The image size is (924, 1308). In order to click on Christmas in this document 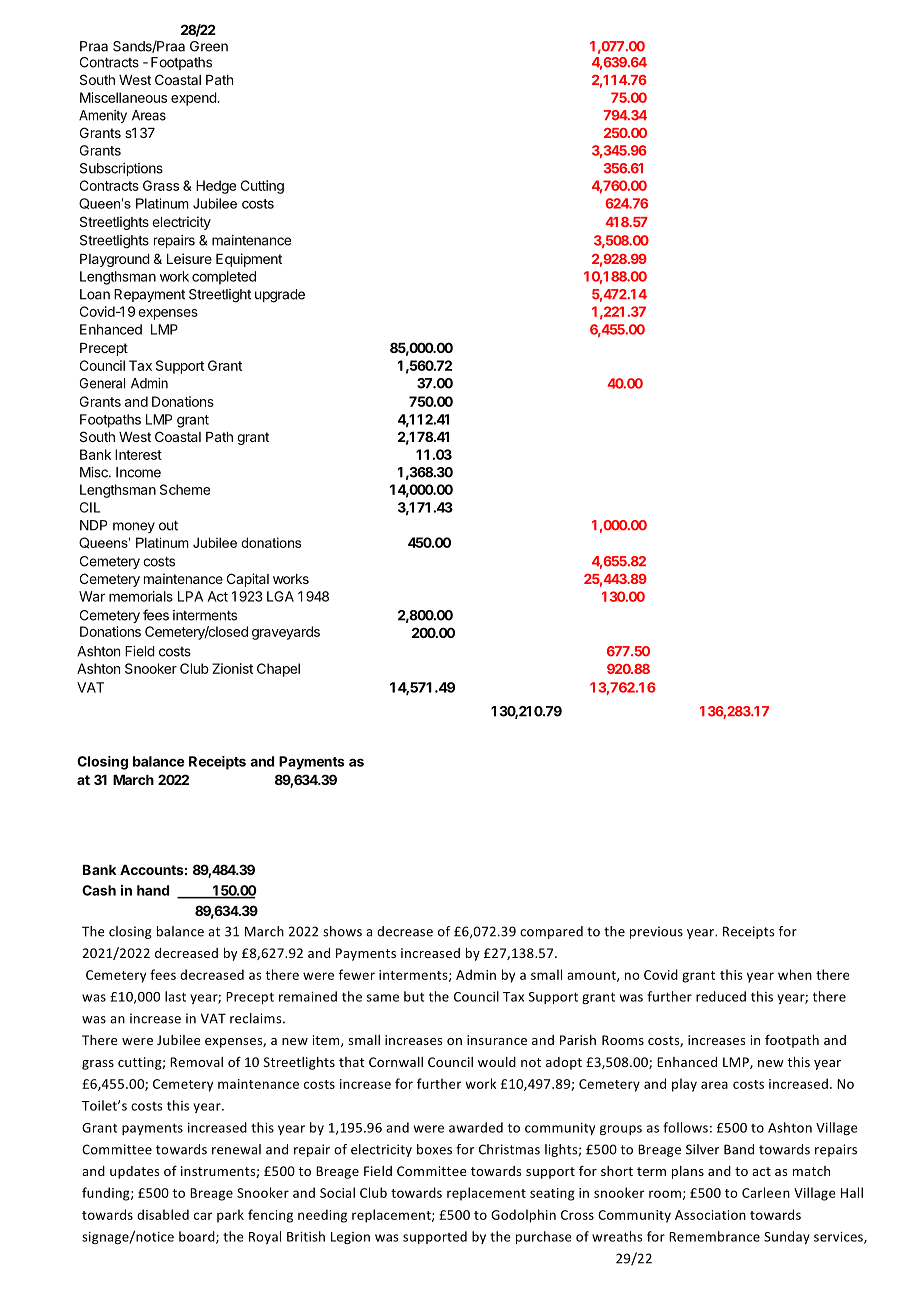, I will do `click(509, 1149)`.
